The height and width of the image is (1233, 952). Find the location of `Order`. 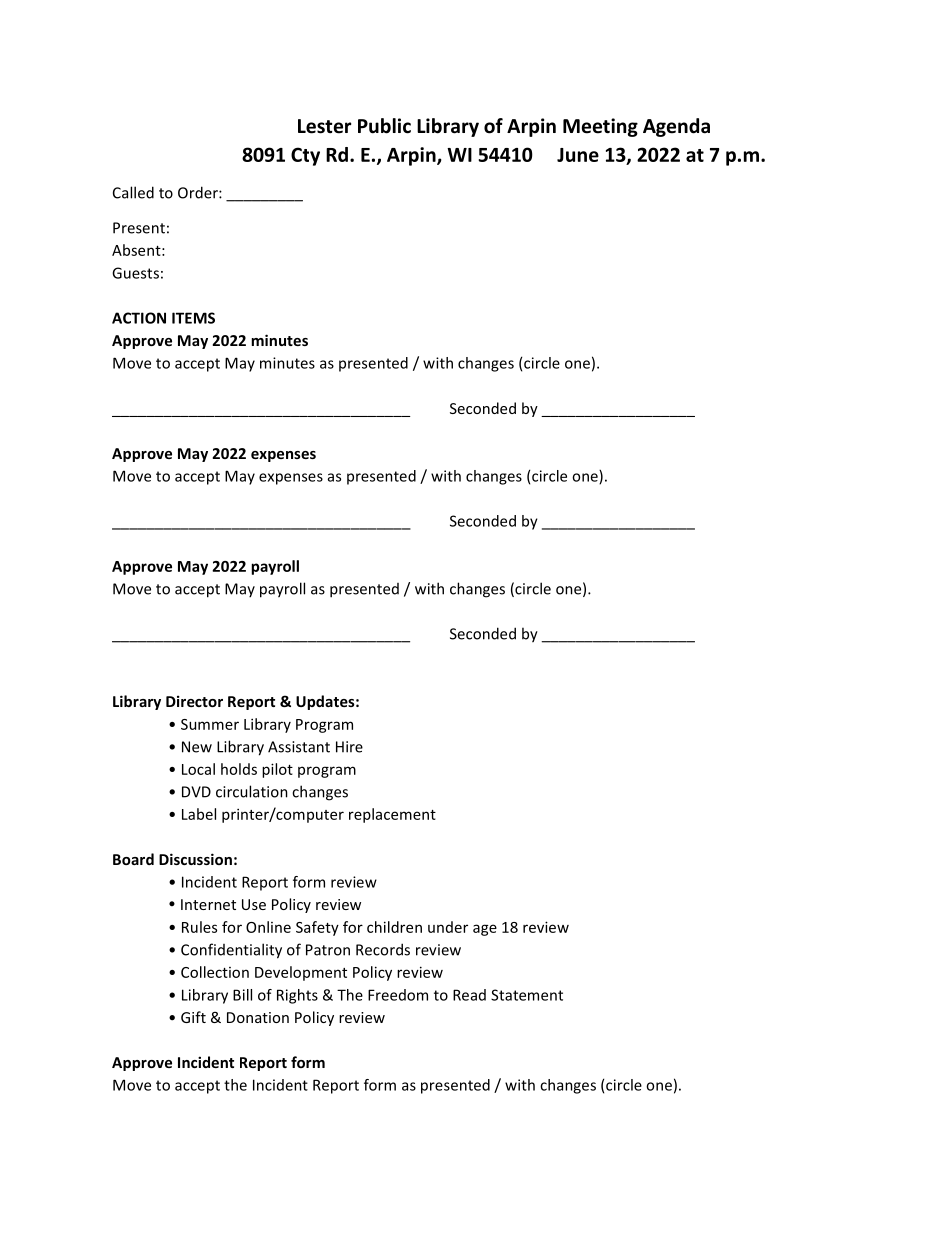

Order is located at coordinates (199, 192).
